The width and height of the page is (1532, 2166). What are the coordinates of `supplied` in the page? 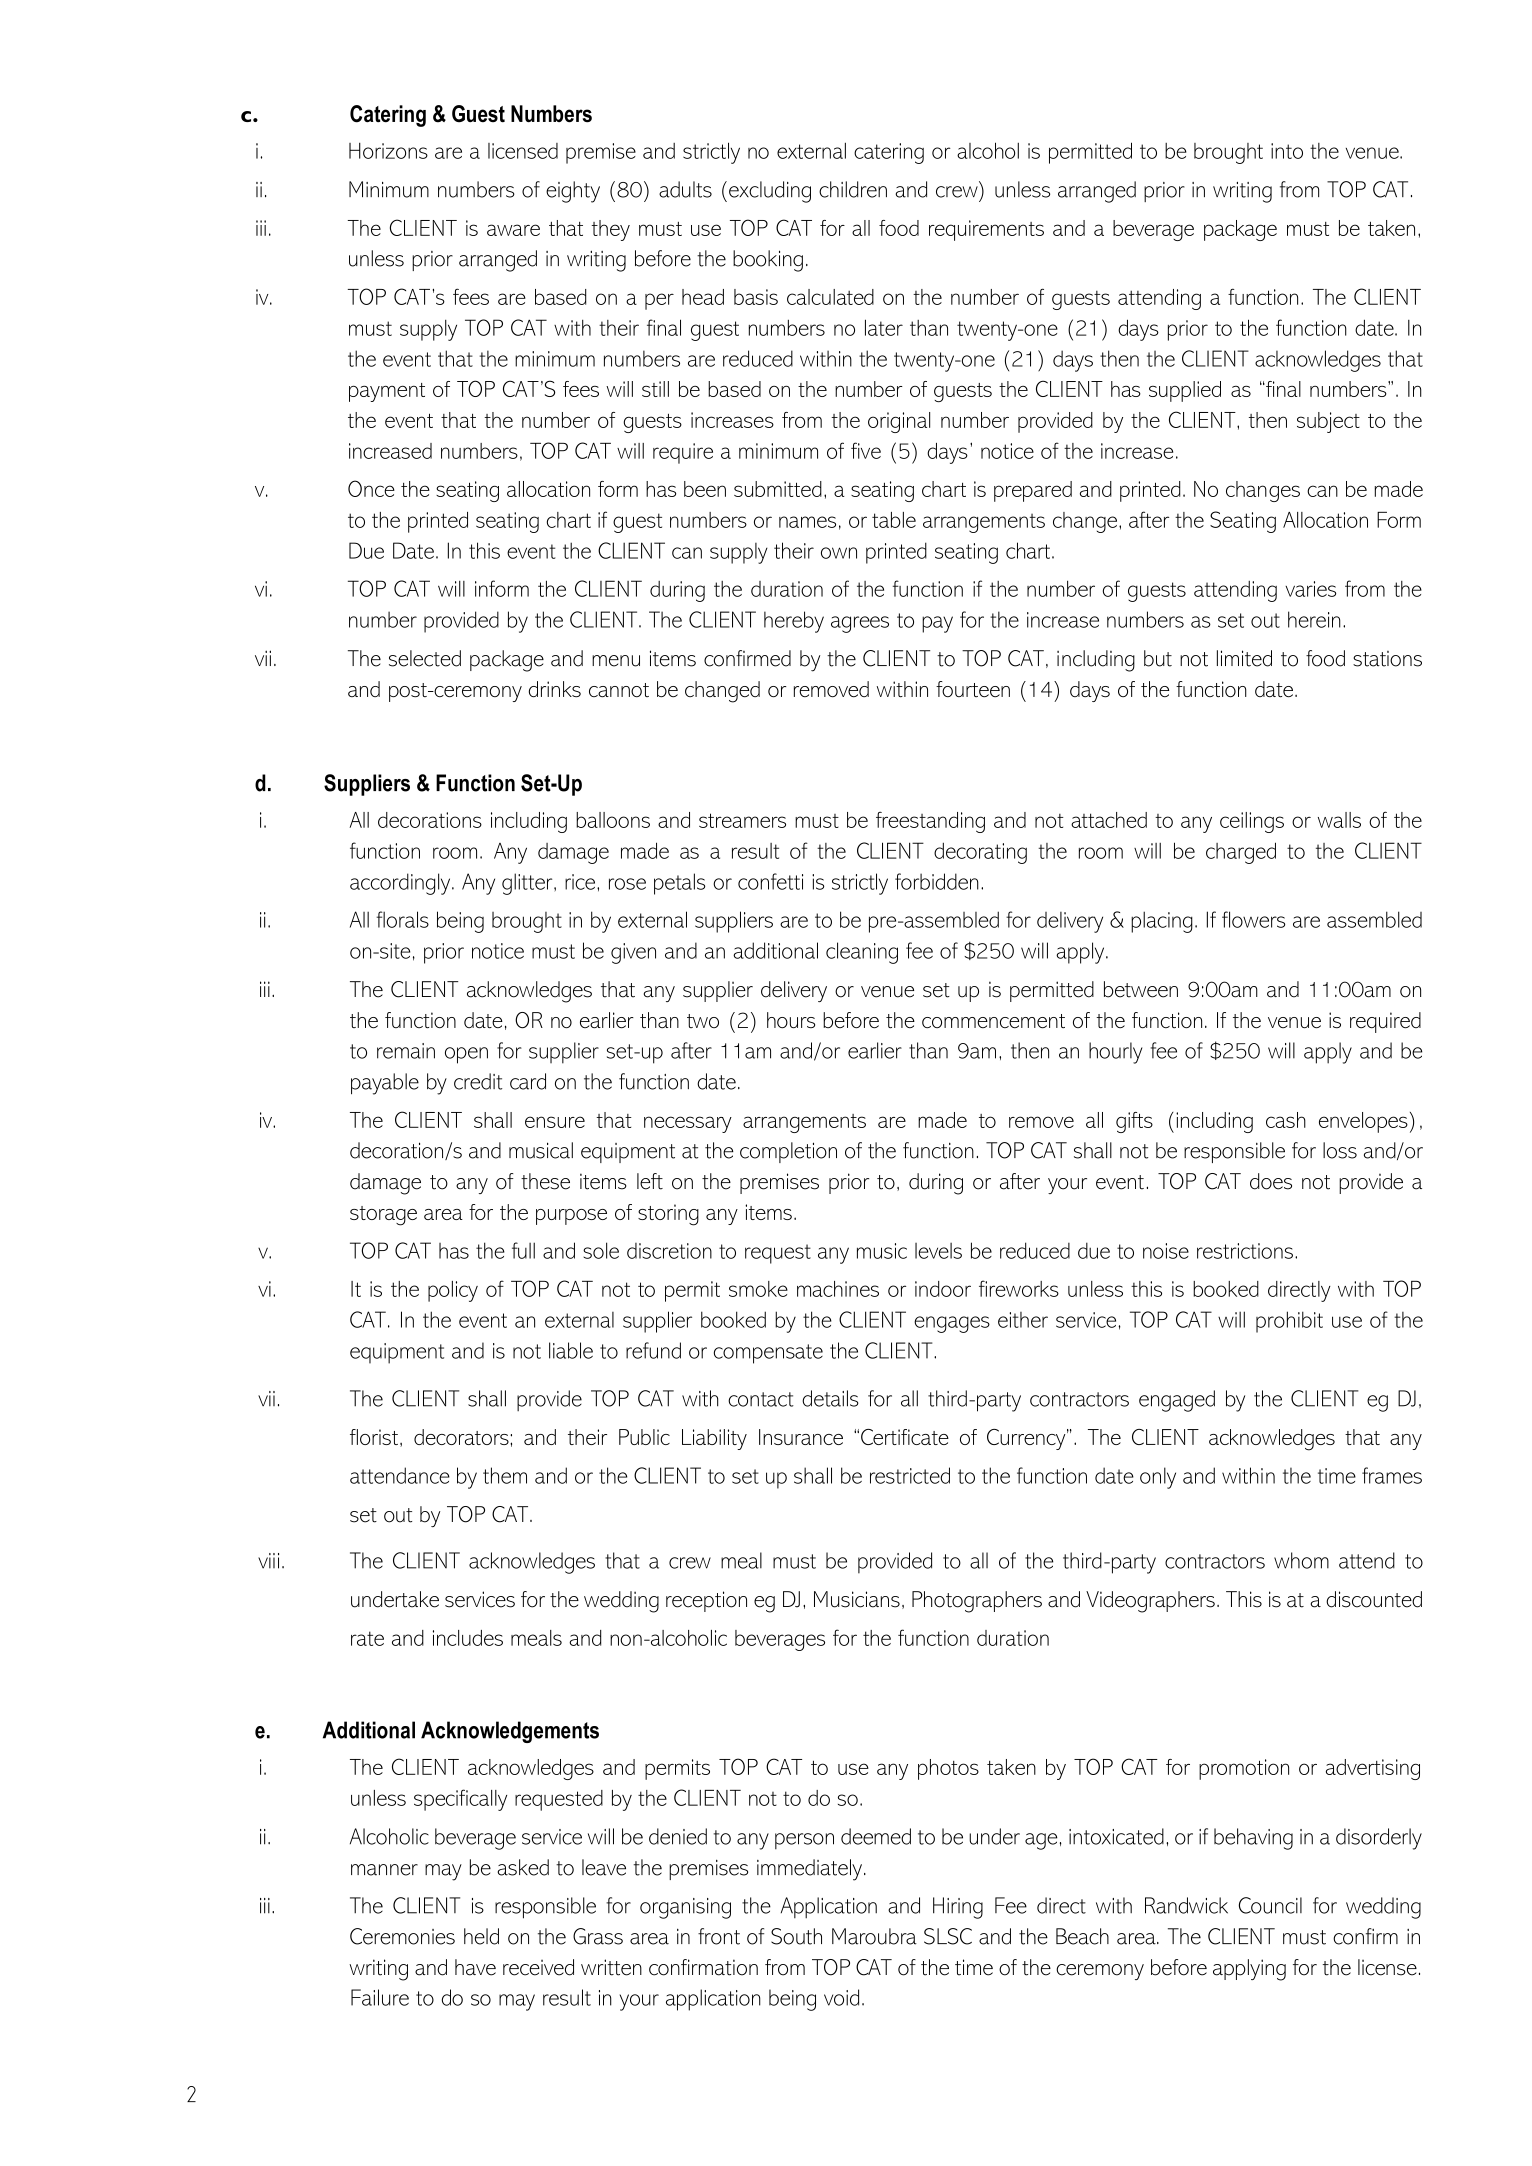 It's located at (1185, 391).
